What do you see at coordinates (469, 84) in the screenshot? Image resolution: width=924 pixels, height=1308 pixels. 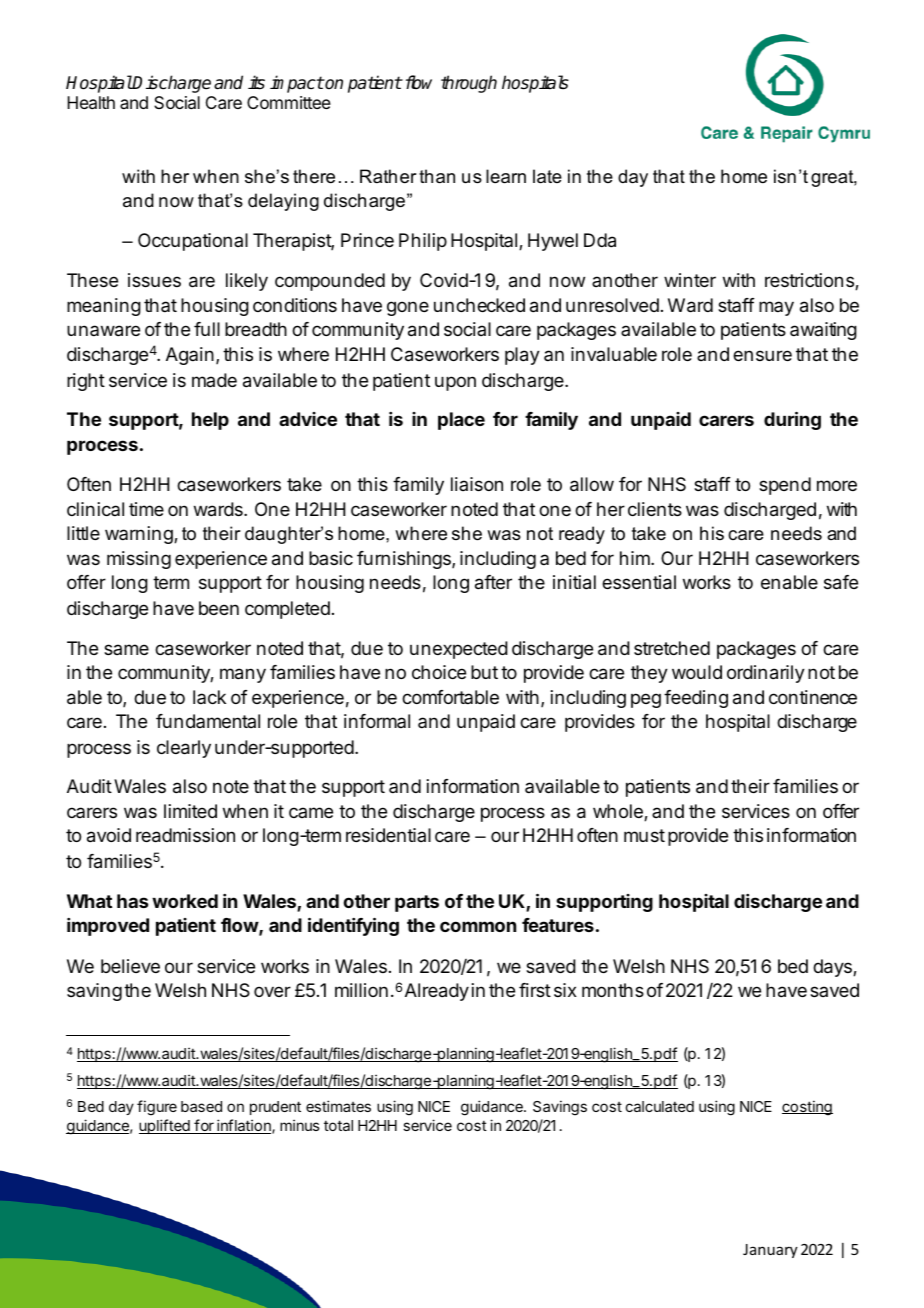 I see `through` at bounding box center [469, 84].
